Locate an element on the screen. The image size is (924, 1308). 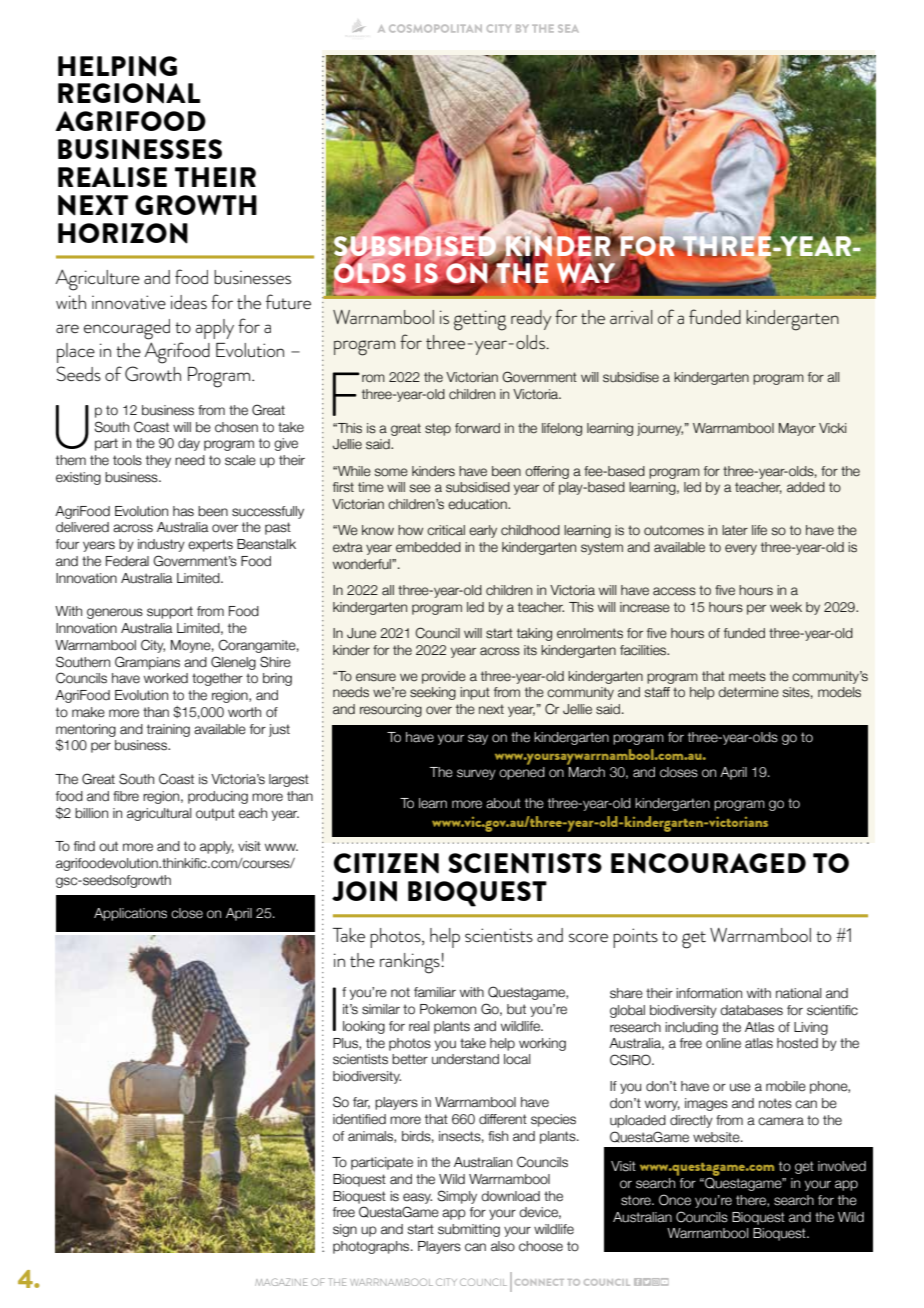
every is located at coordinates (741, 549).
